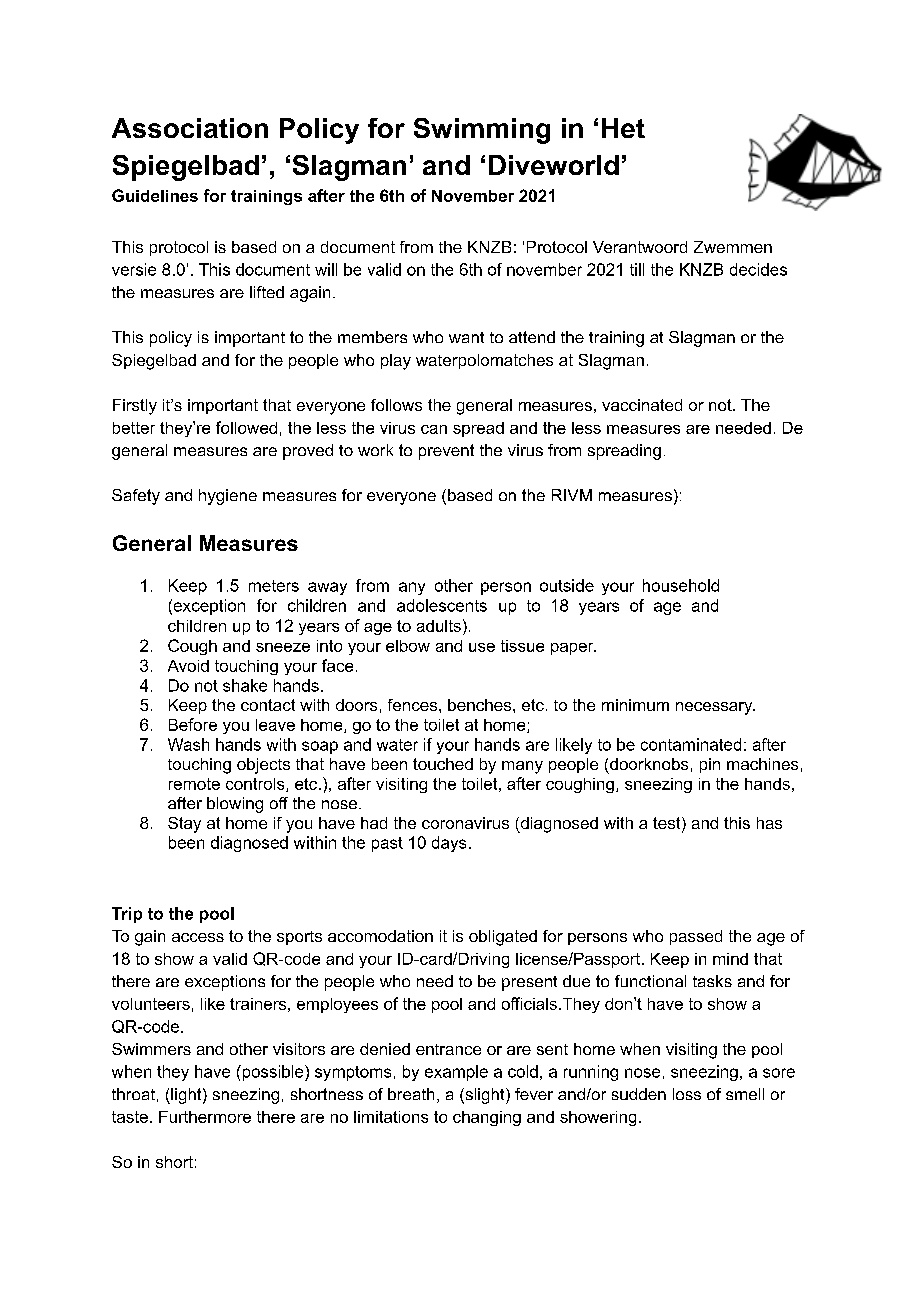 The image size is (924, 1307). I want to click on loss, so click(687, 1094).
